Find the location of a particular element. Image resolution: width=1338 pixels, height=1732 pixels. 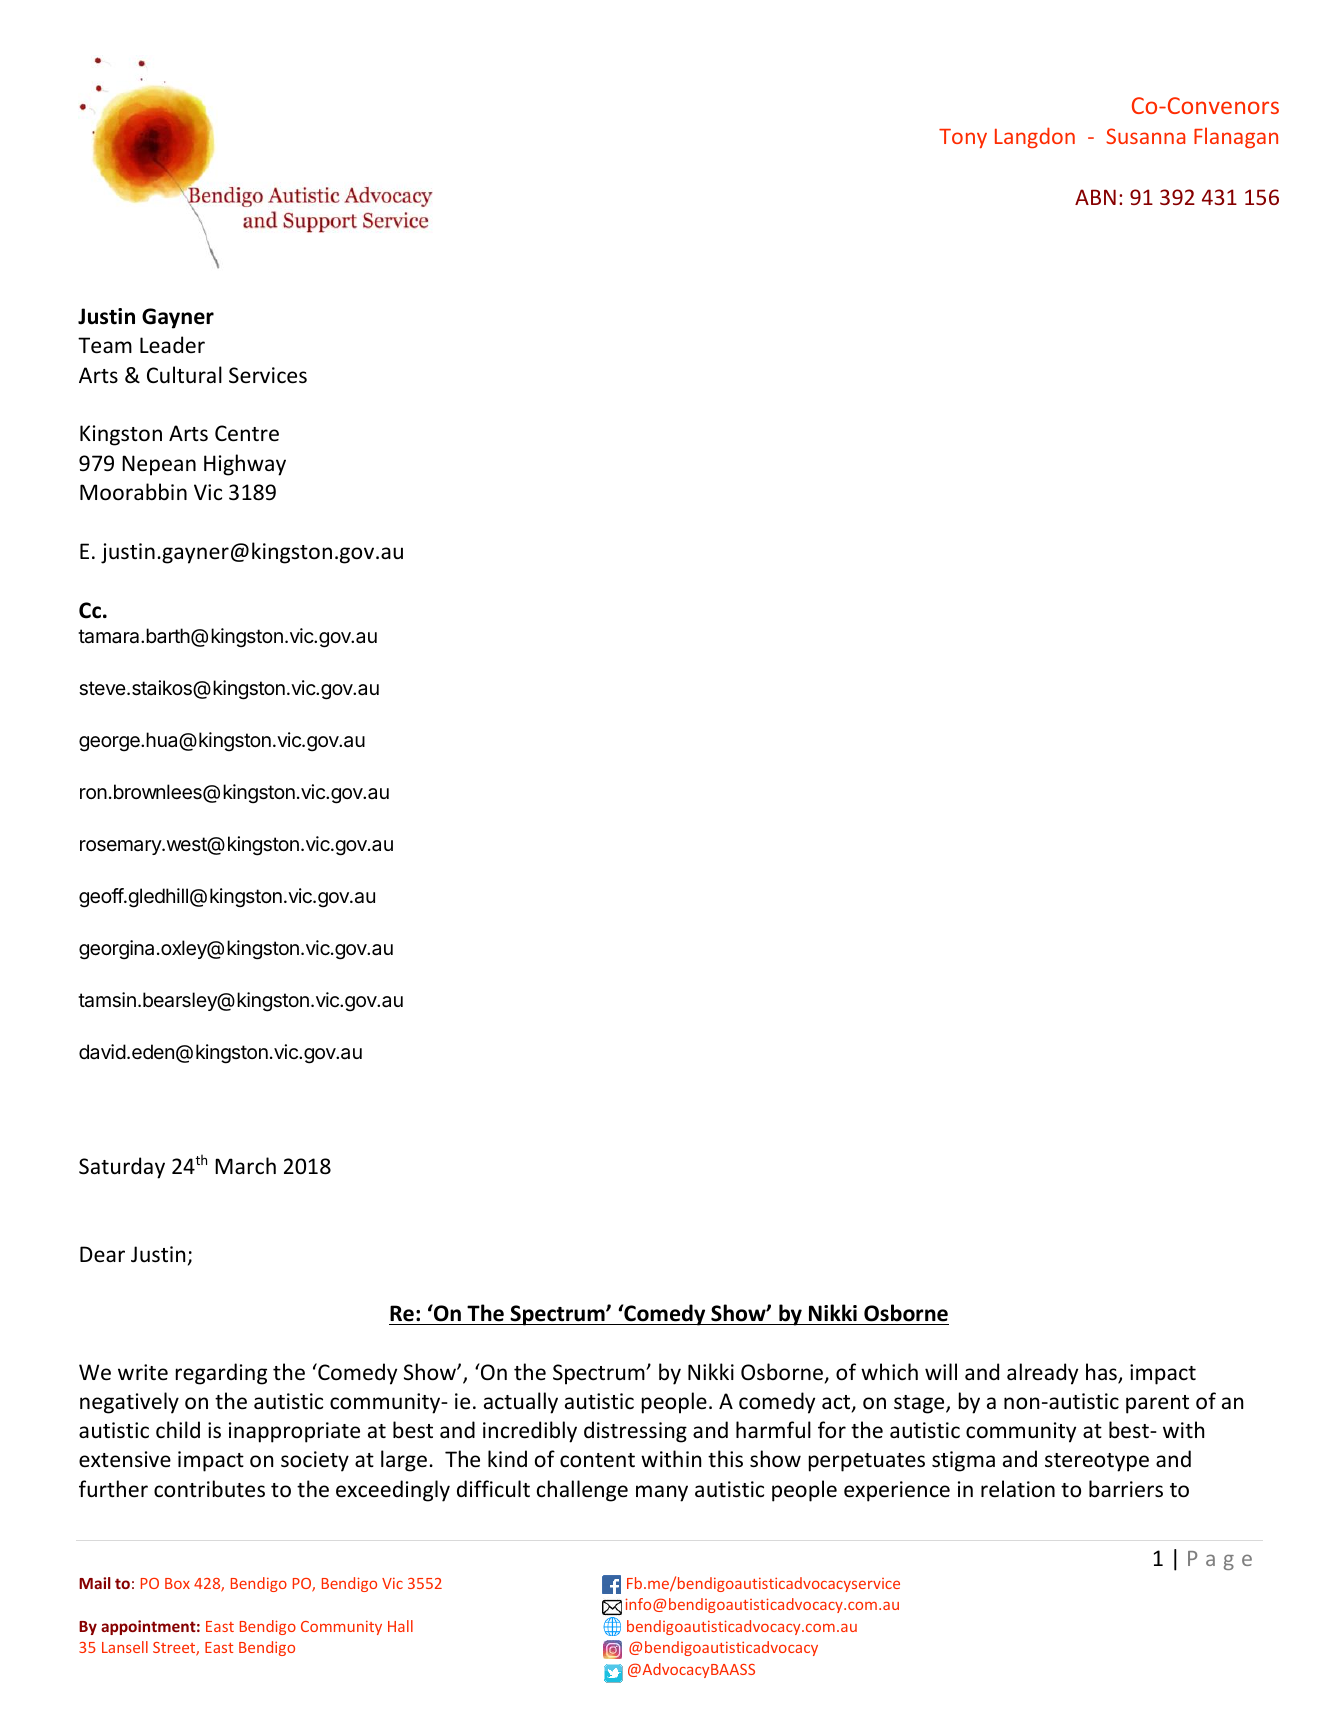

barriers is located at coordinates (1126, 1489).
